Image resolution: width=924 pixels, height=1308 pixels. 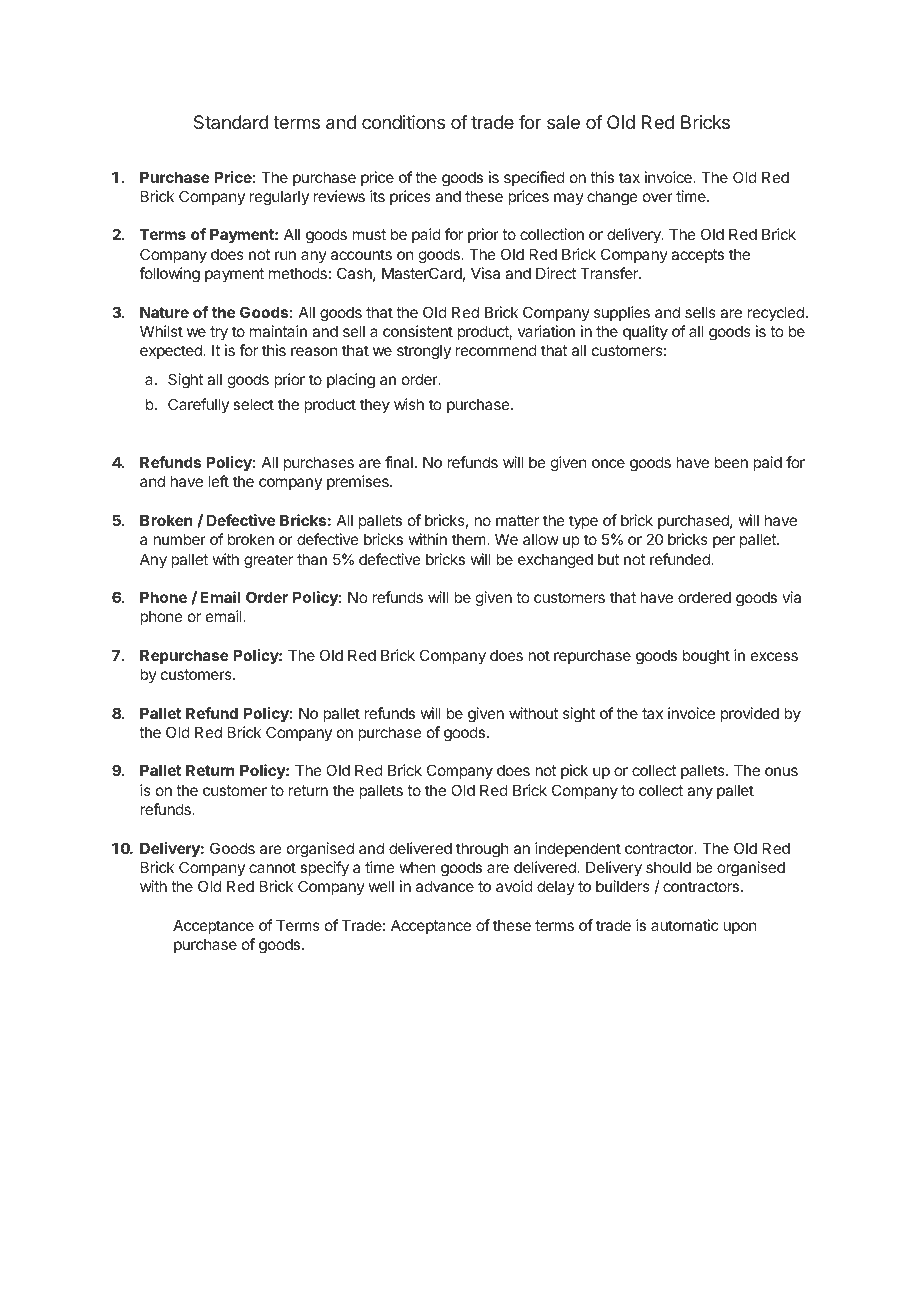 What do you see at coordinates (445, 886) in the page?
I see `advance` at bounding box center [445, 886].
